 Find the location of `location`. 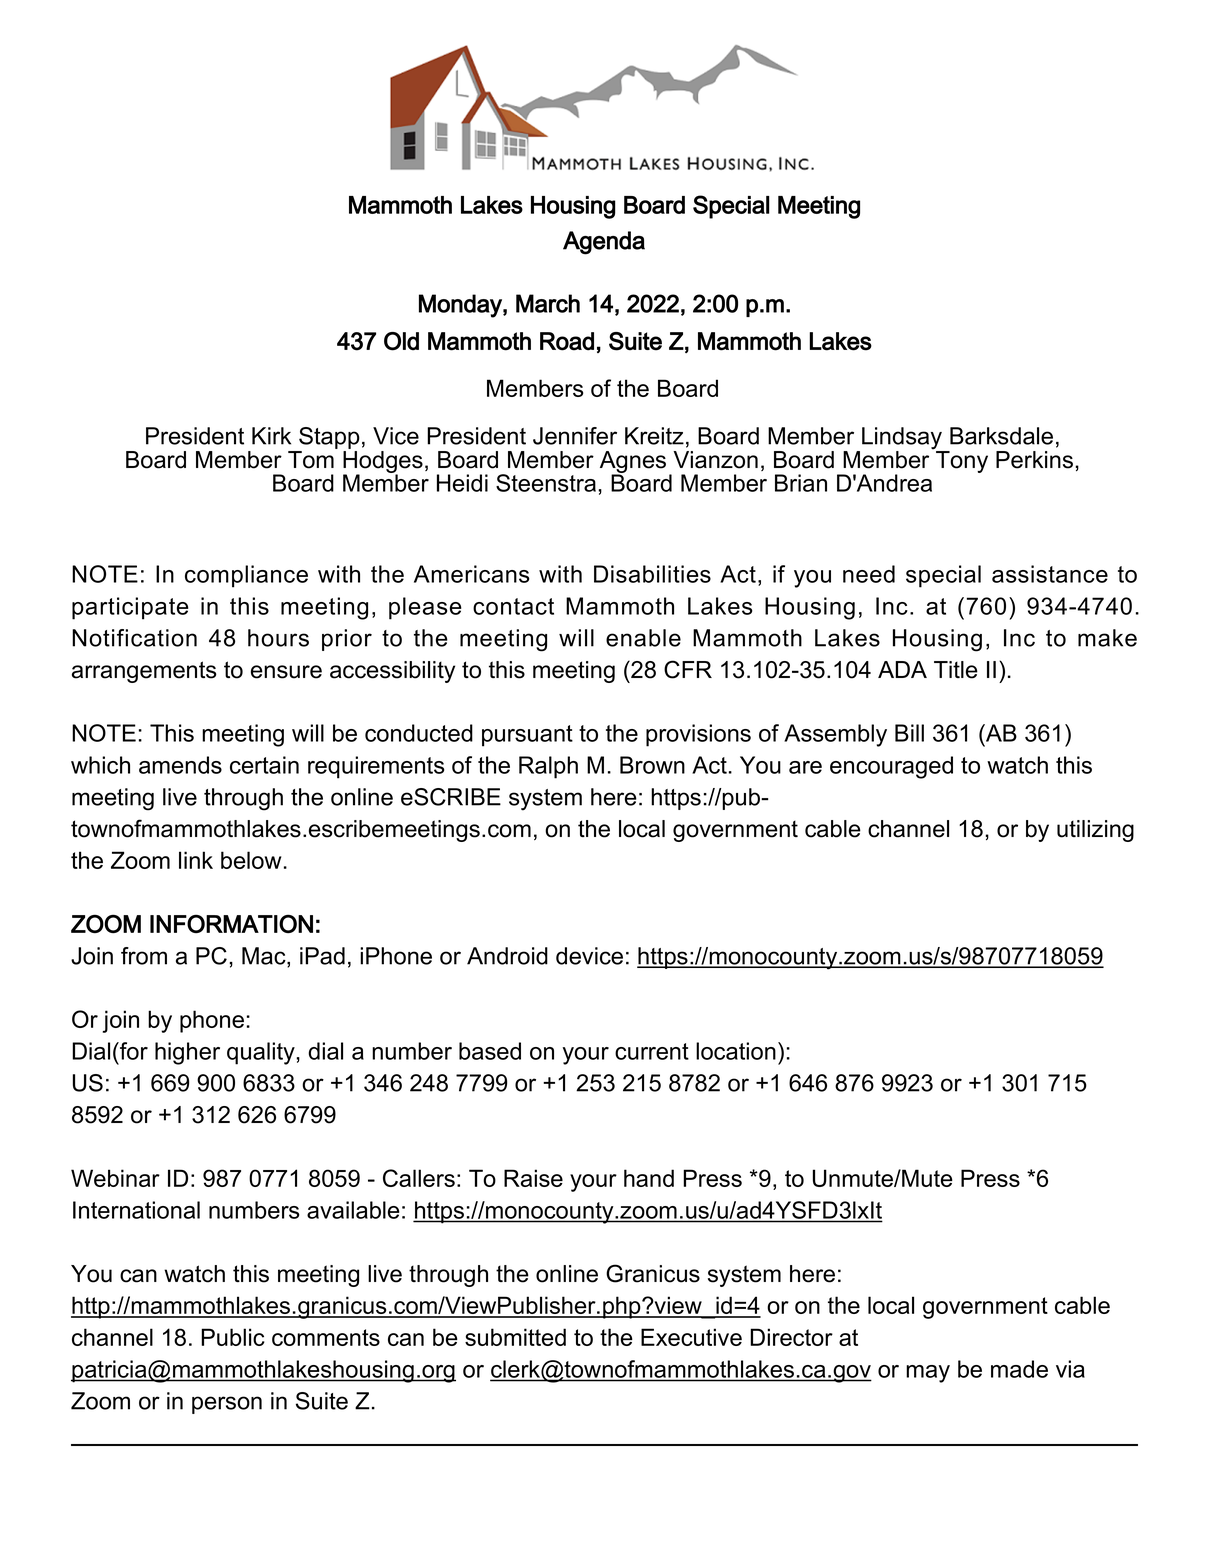

location is located at coordinates (736, 1051).
